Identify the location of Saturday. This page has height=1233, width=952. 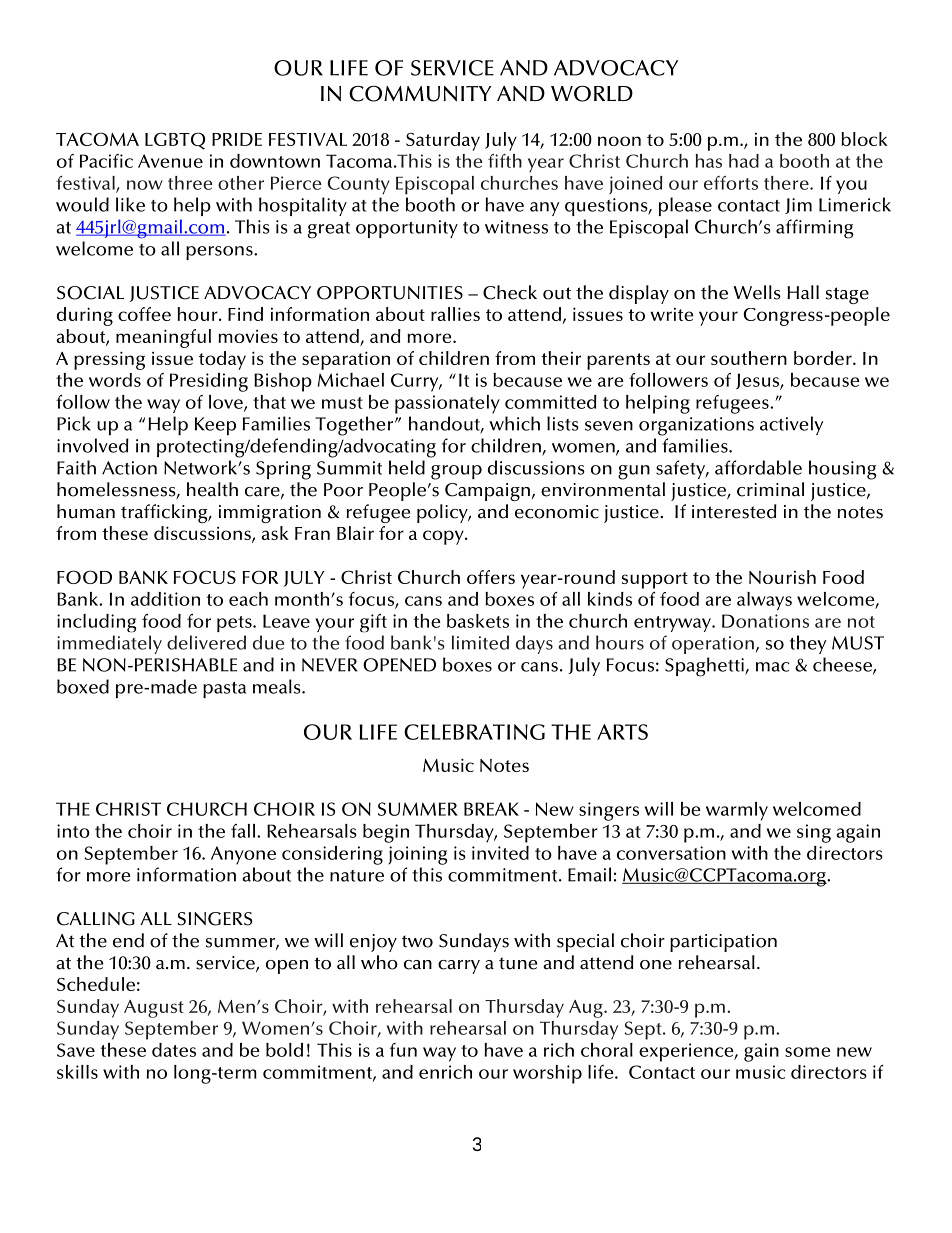
(443, 141).
